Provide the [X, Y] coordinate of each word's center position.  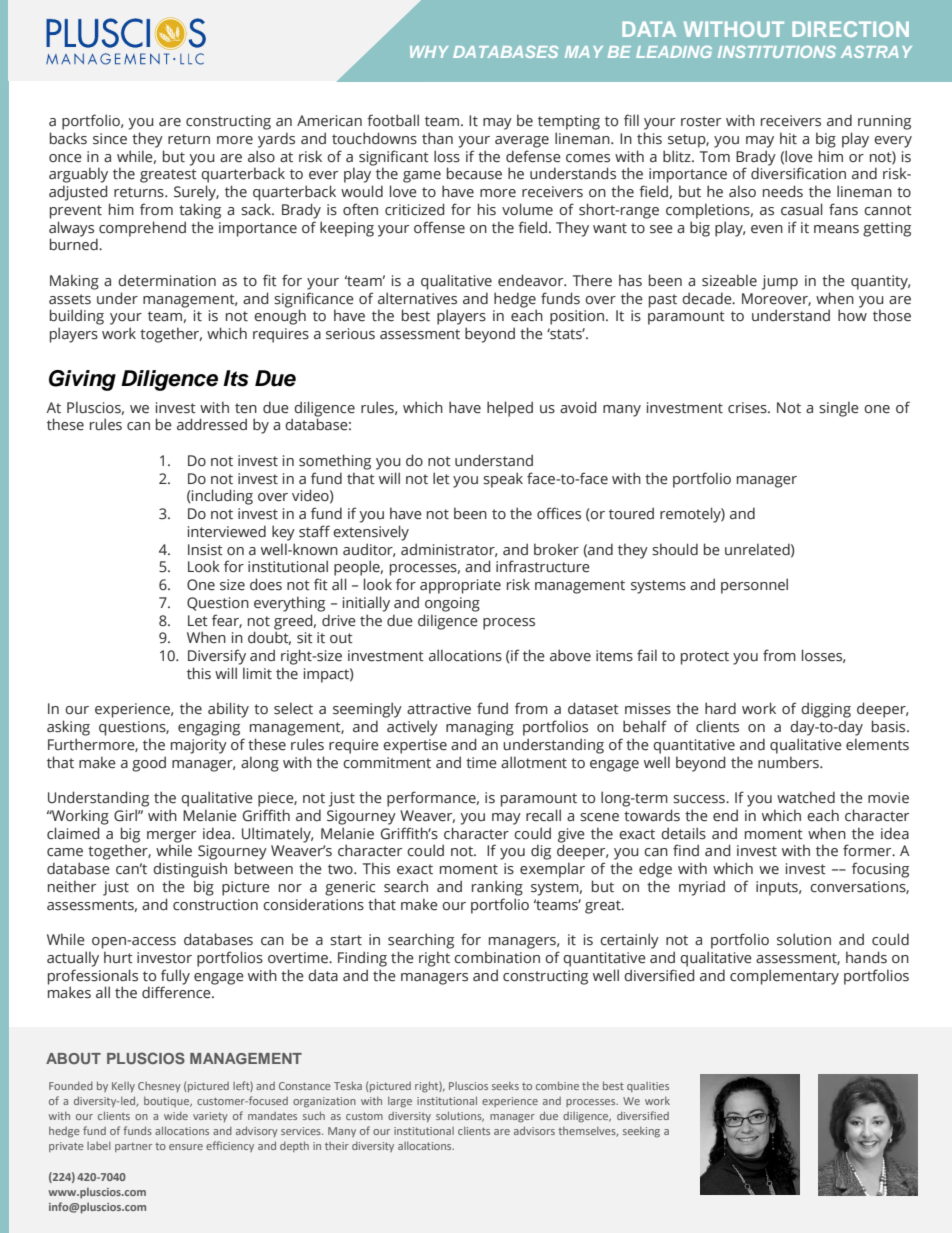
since [110, 139]
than [437, 138]
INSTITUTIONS [777, 51]
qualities [648, 1087]
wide [176, 1116]
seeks [505, 1086]
